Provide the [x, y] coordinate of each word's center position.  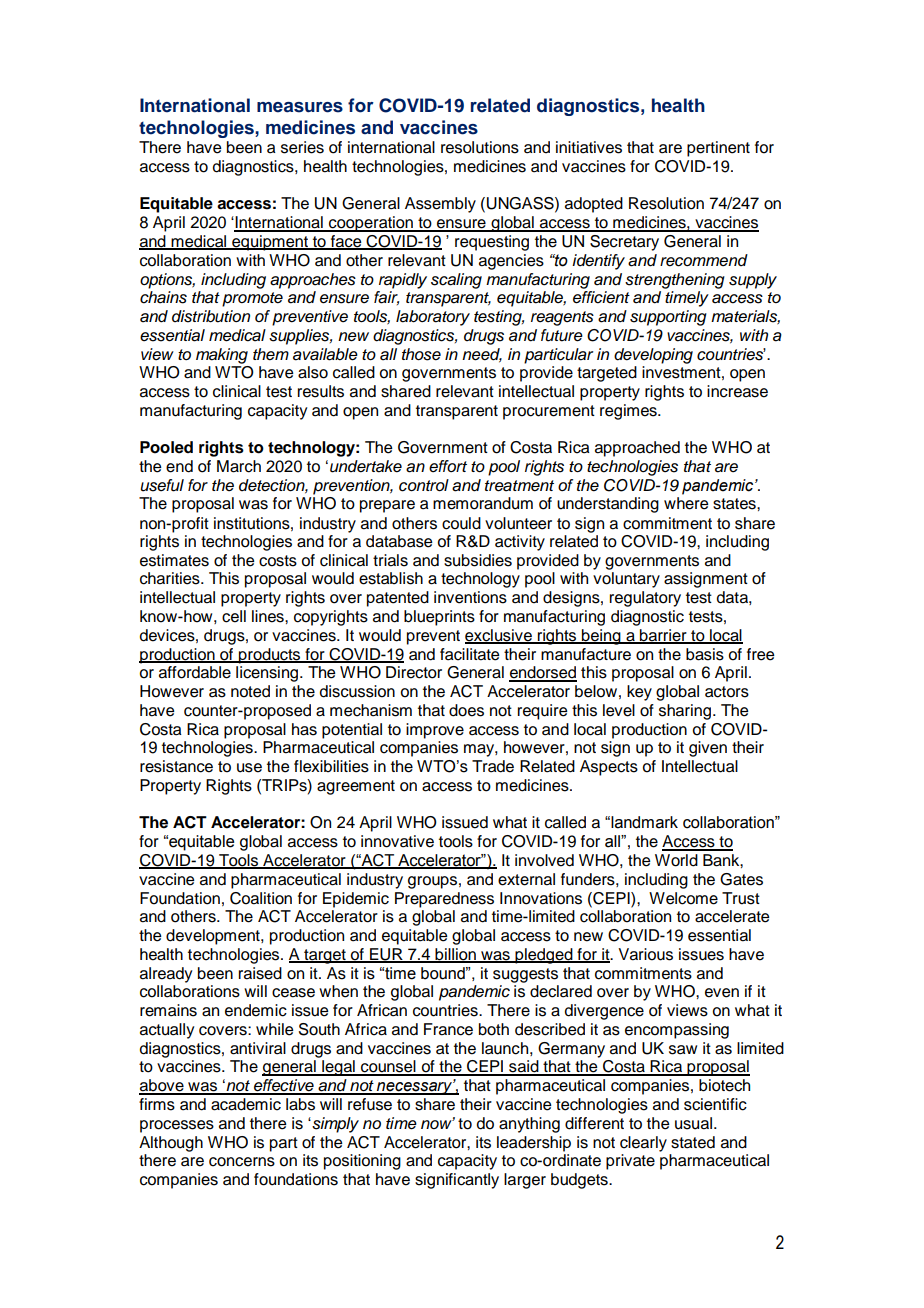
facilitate [470, 654]
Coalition [261, 898]
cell [234, 616]
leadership [534, 1144]
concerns [242, 1162]
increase [737, 391]
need [482, 355]
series [302, 147]
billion [455, 955]
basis [705, 654]
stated [693, 1142]
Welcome [683, 898]
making [222, 356]
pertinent [718, 149]
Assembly [440, 205]
